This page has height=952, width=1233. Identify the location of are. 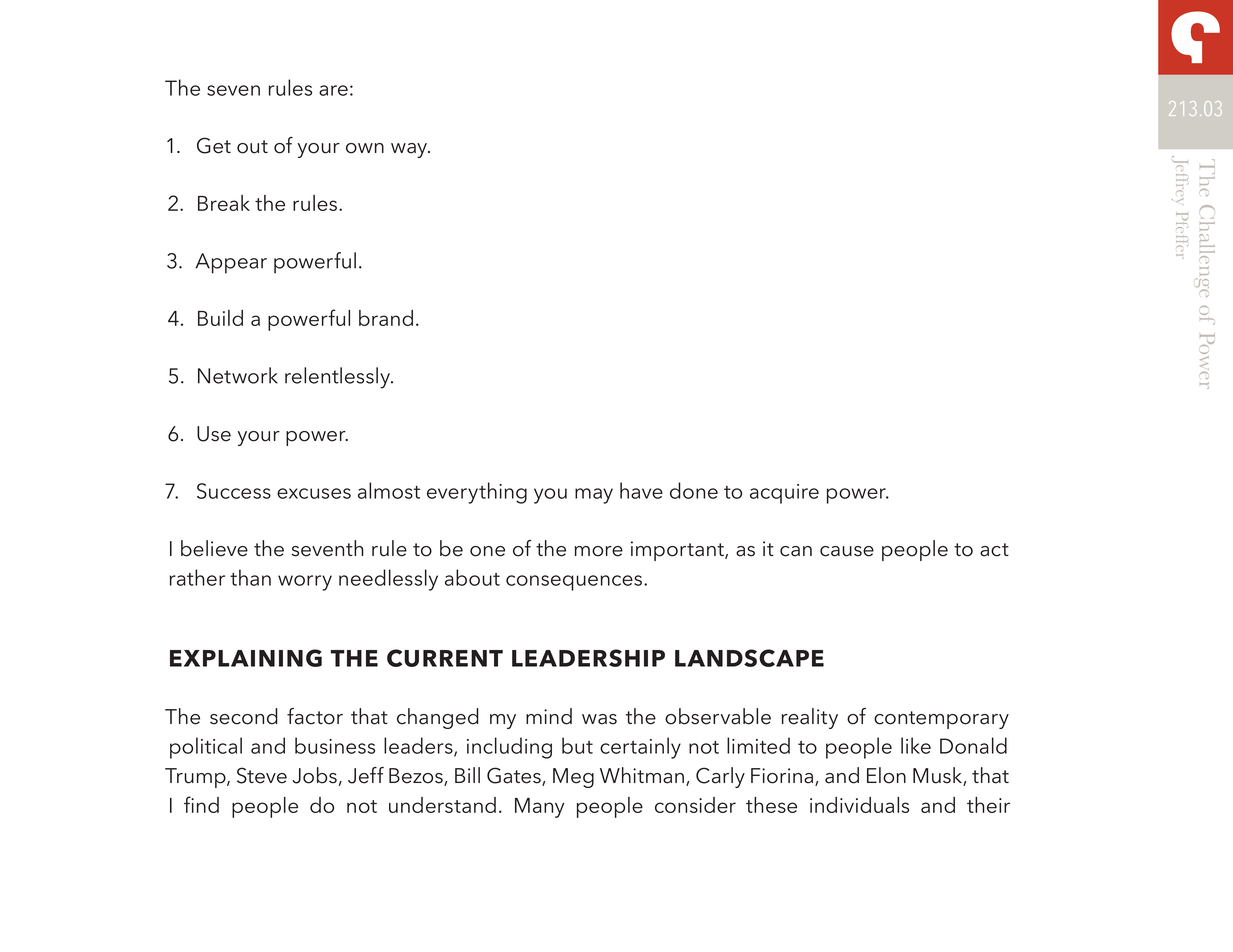
(333, 90).
